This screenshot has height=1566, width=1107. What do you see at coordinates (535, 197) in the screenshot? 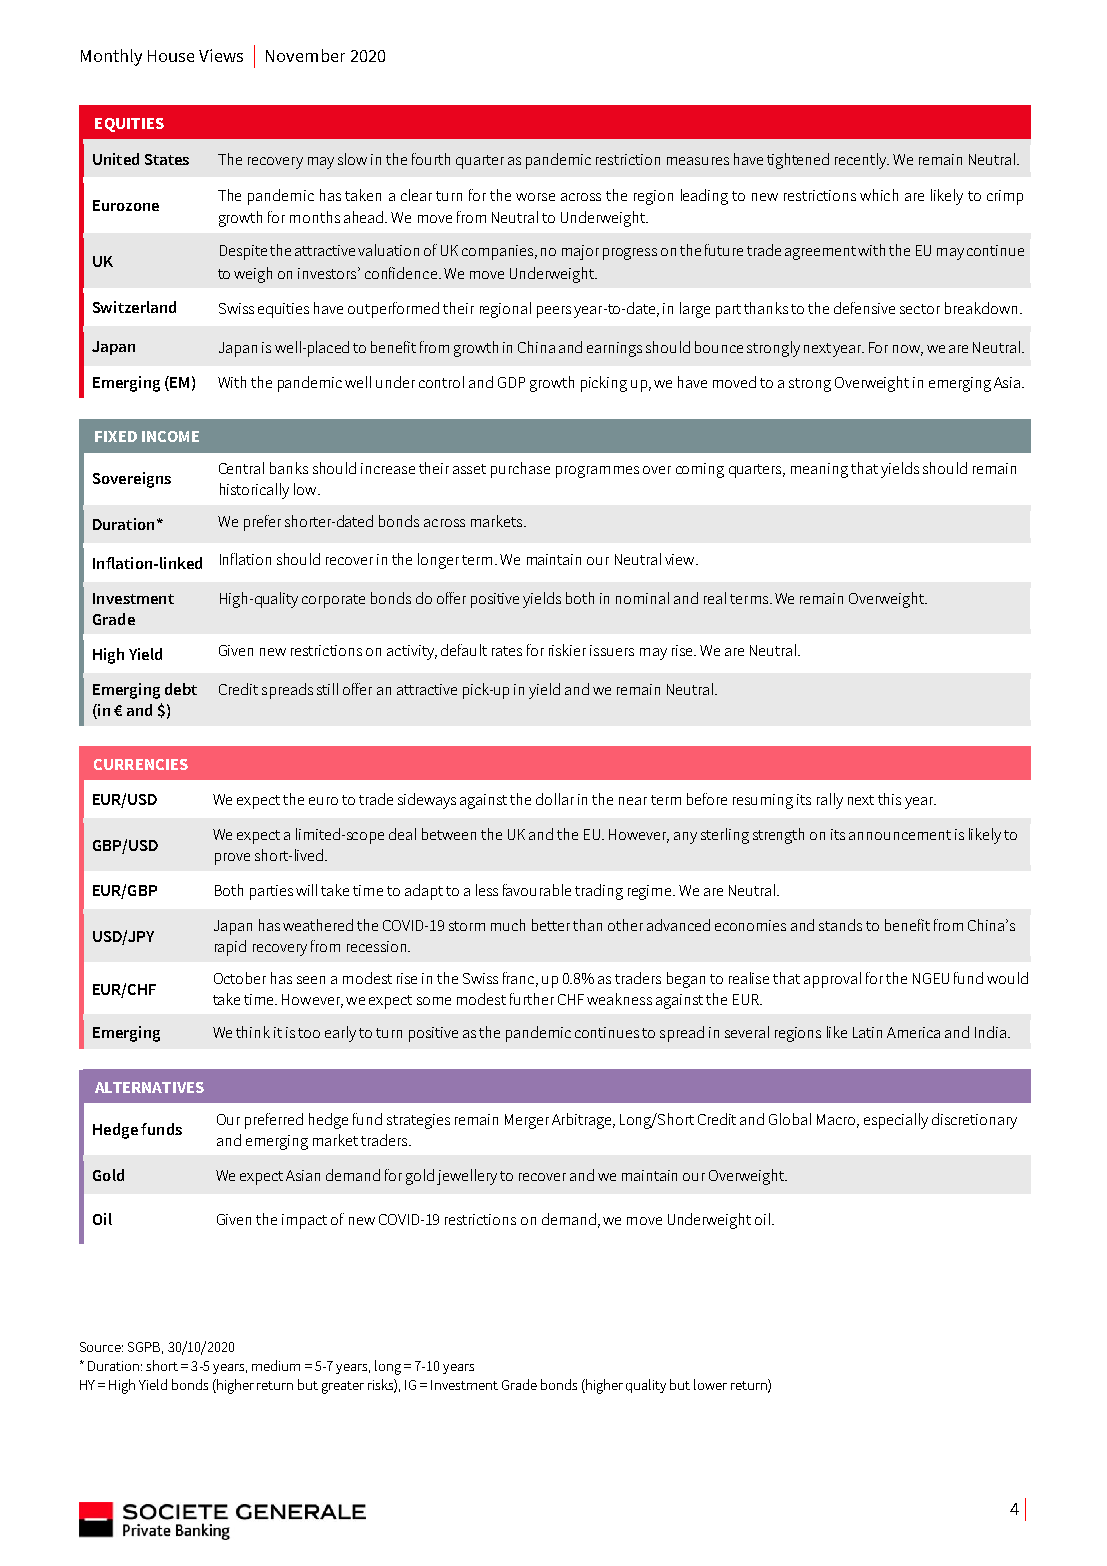
I see `worse` at bounding box center [535, 197].
